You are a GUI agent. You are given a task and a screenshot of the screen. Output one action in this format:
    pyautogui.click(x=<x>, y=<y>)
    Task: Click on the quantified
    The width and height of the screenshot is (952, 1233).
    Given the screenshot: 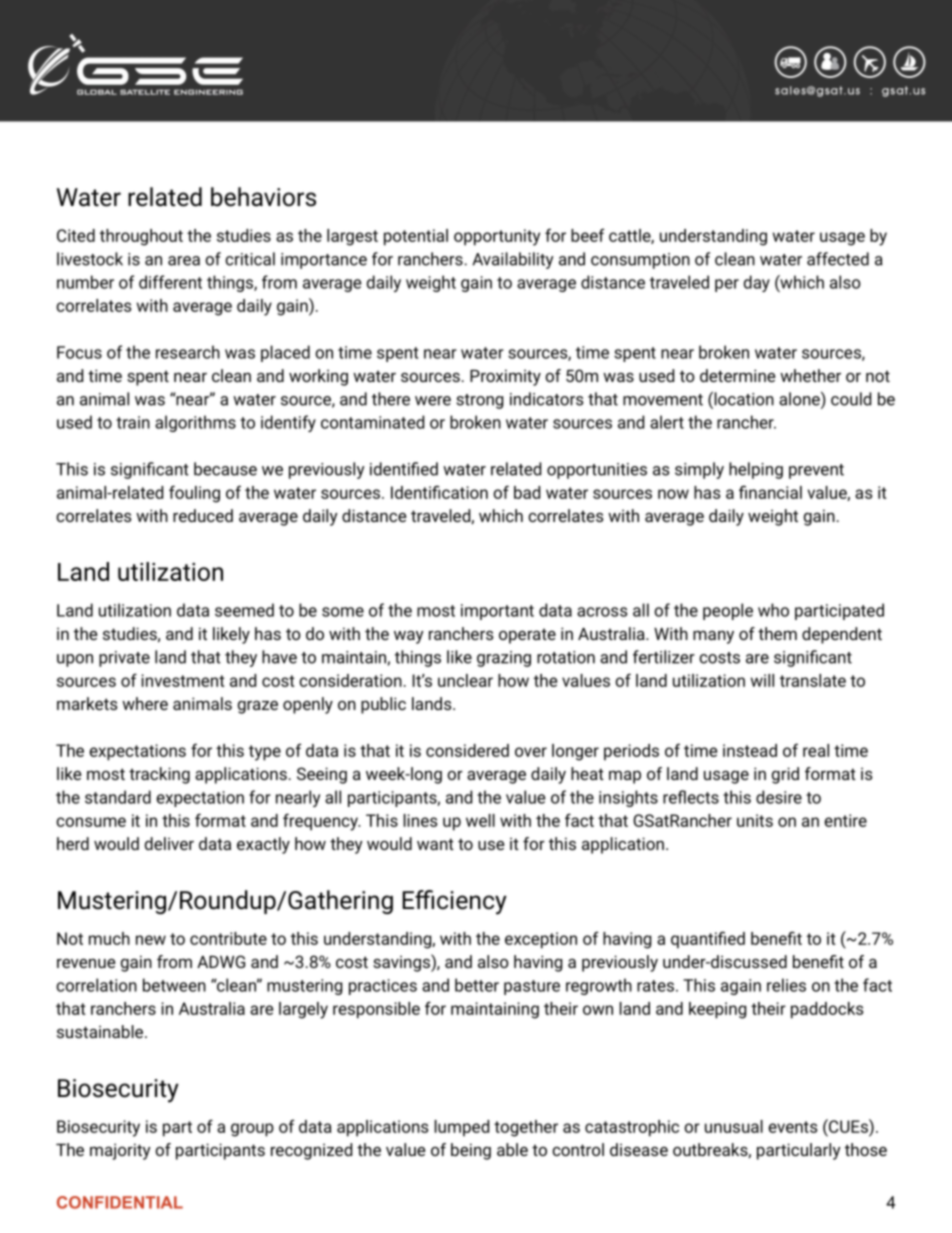 What is the action you would take?
    pyautogui.click(x=708, y=940)
